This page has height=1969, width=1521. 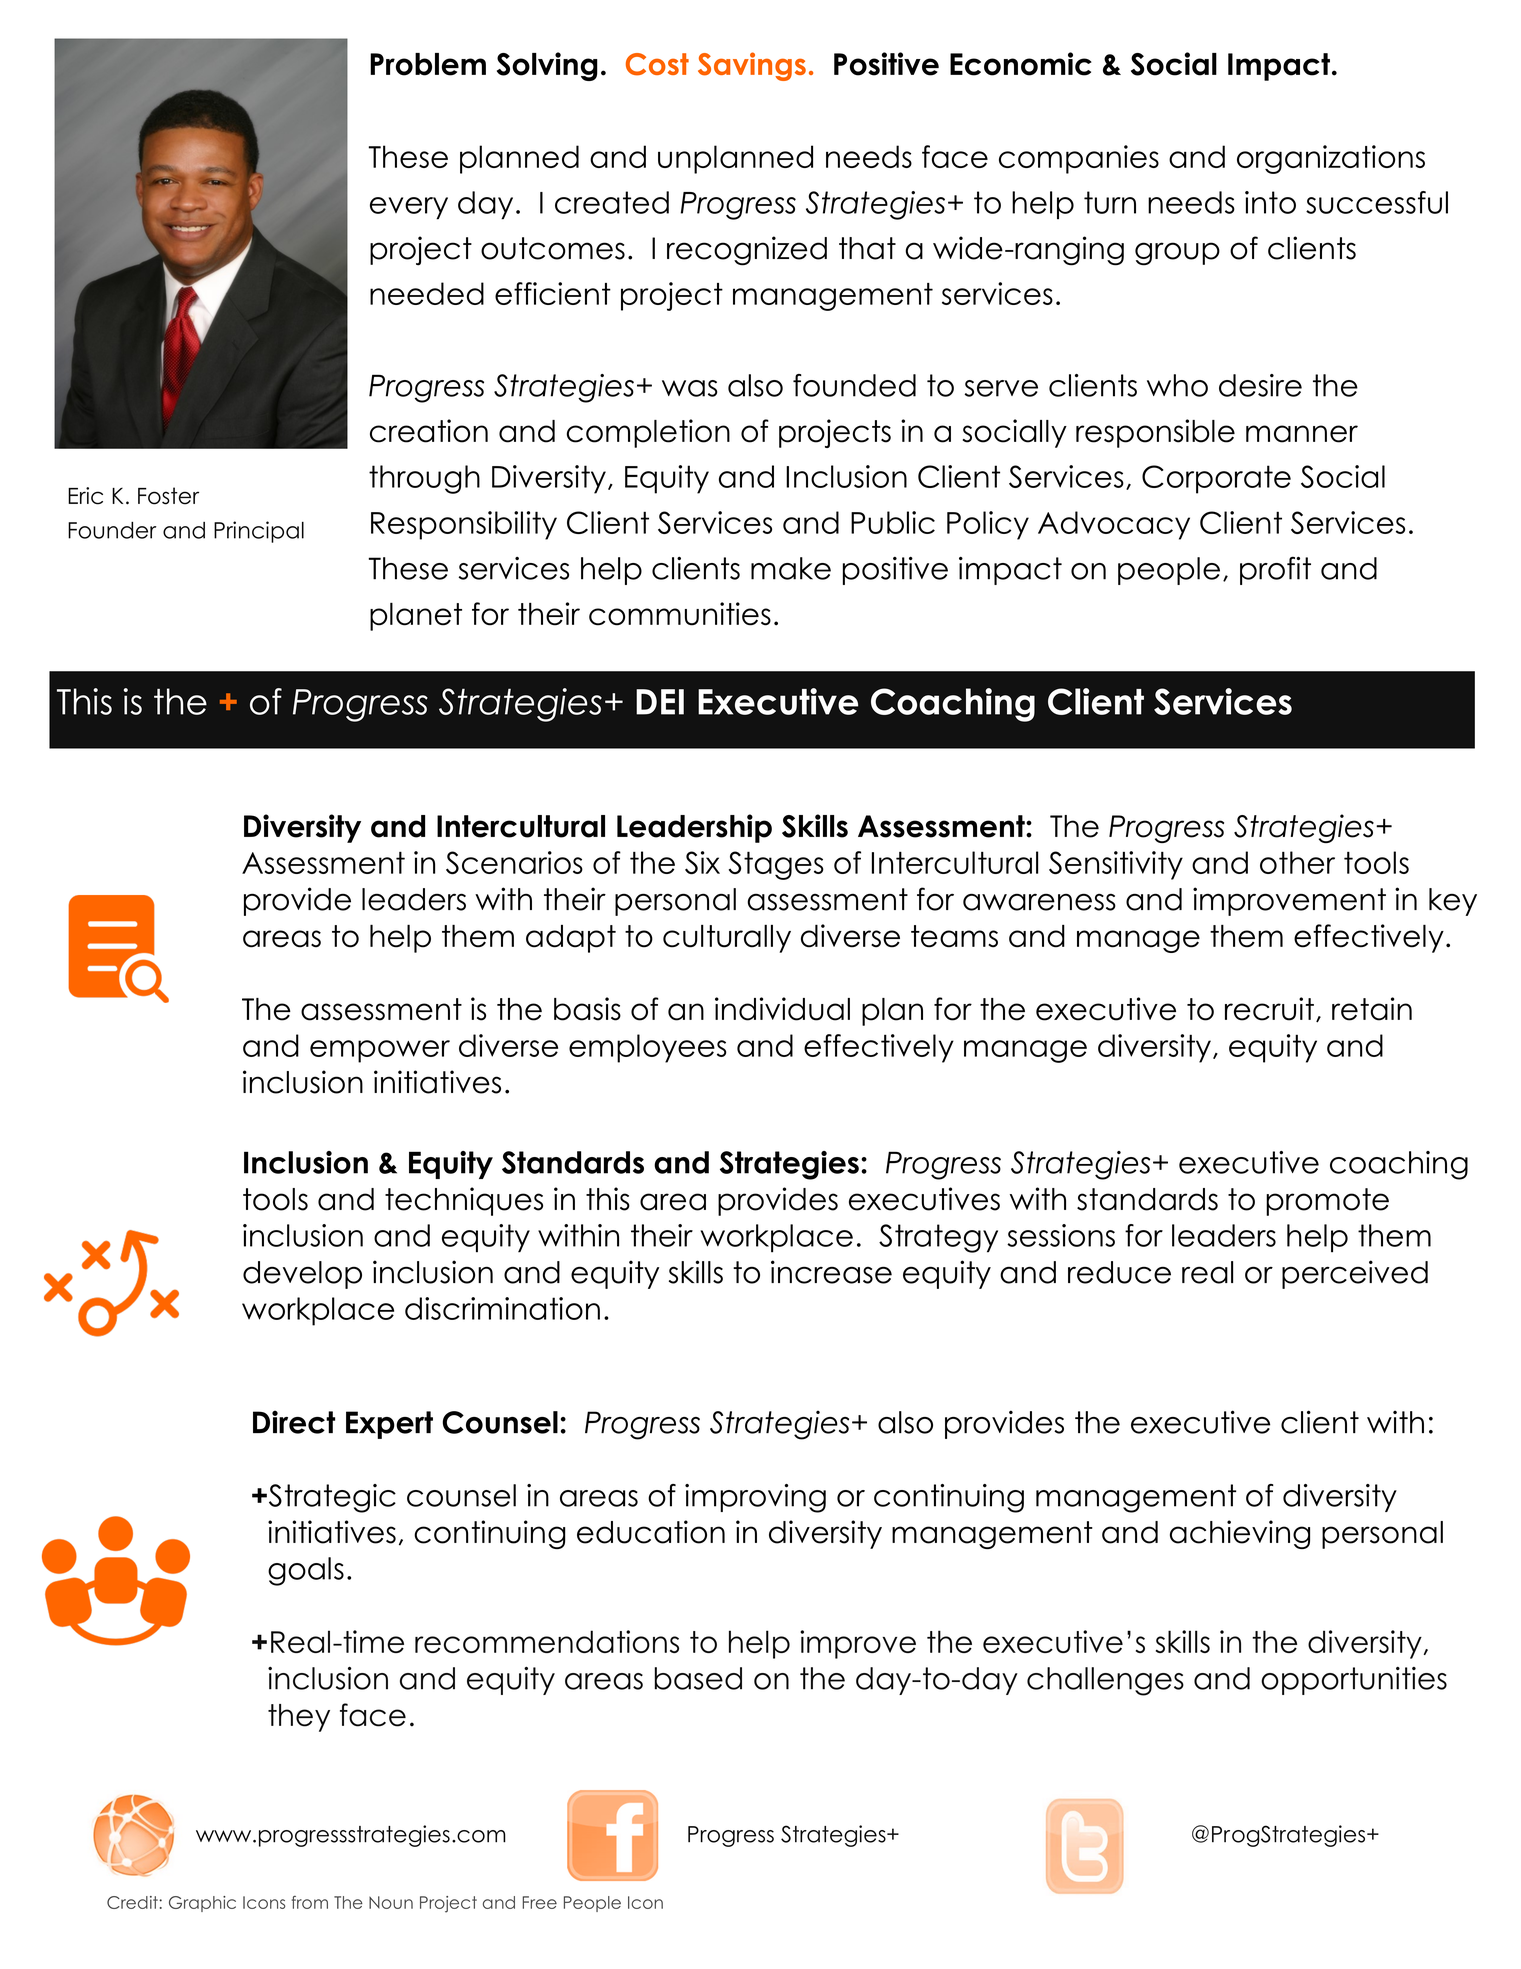 I want to click on organizations, so click(x=1331, y=159).
